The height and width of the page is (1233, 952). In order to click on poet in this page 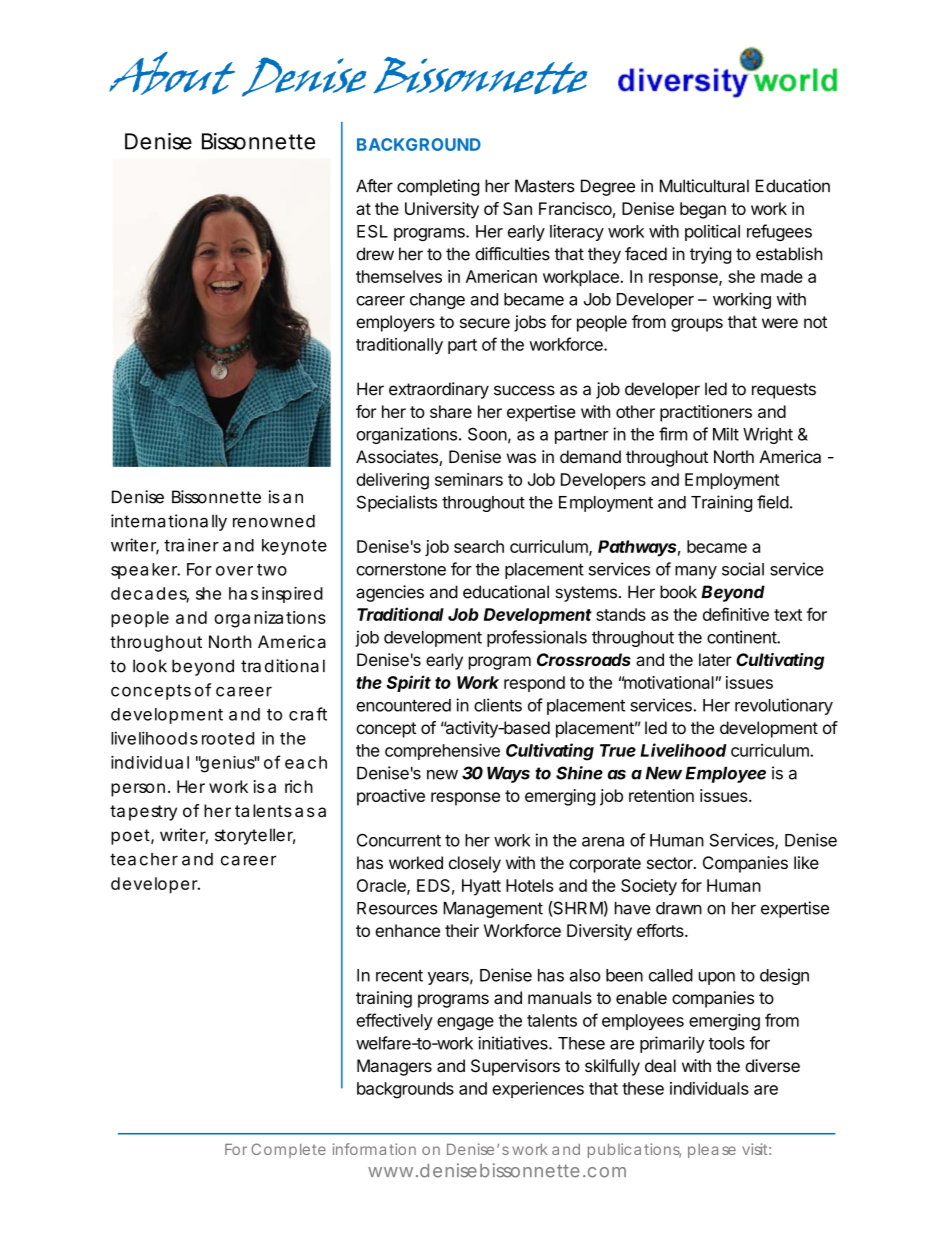, I will do `click(131, 837)`.
